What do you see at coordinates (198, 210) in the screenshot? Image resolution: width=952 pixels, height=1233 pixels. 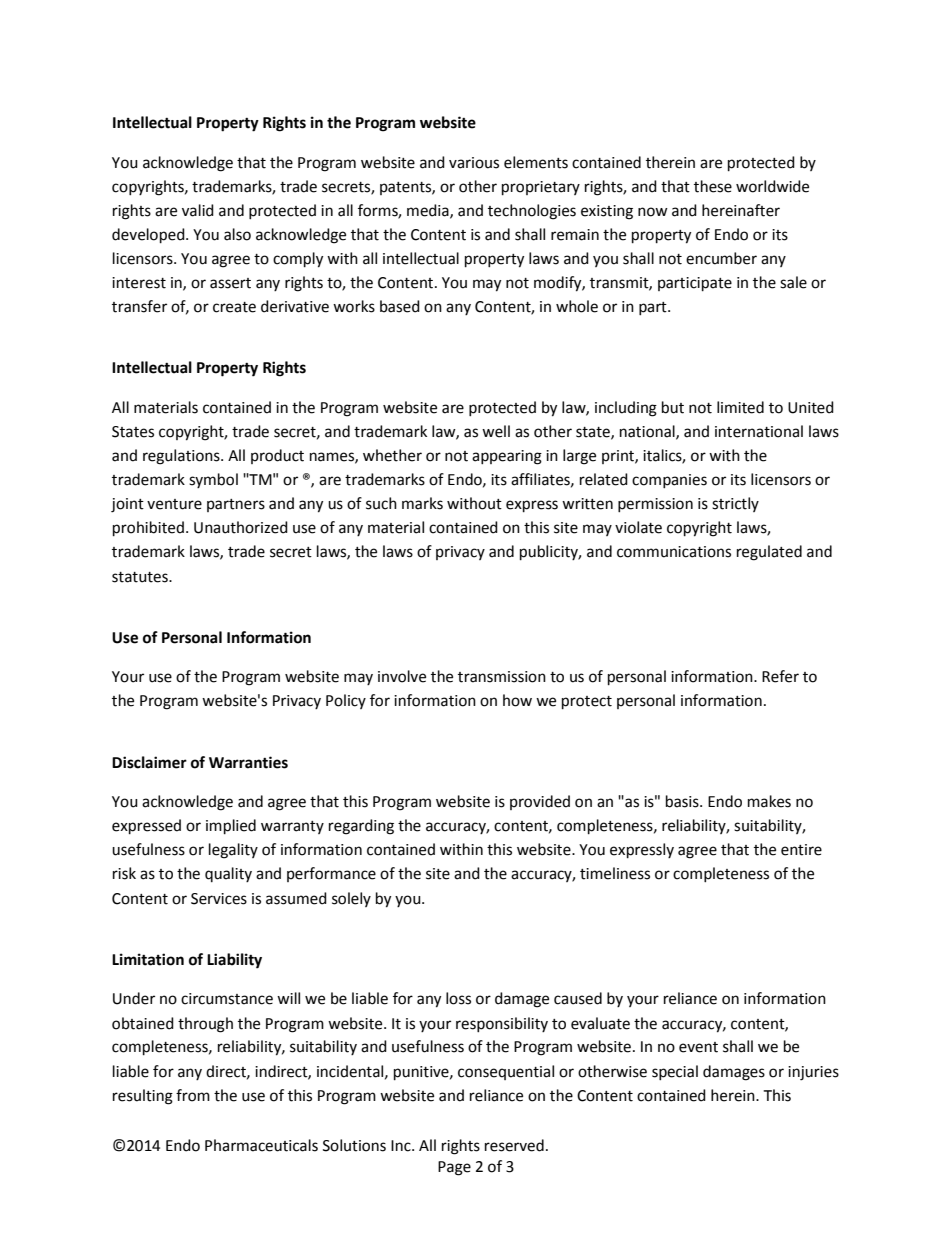 I see `valid` at bounding box center [198, 210].
